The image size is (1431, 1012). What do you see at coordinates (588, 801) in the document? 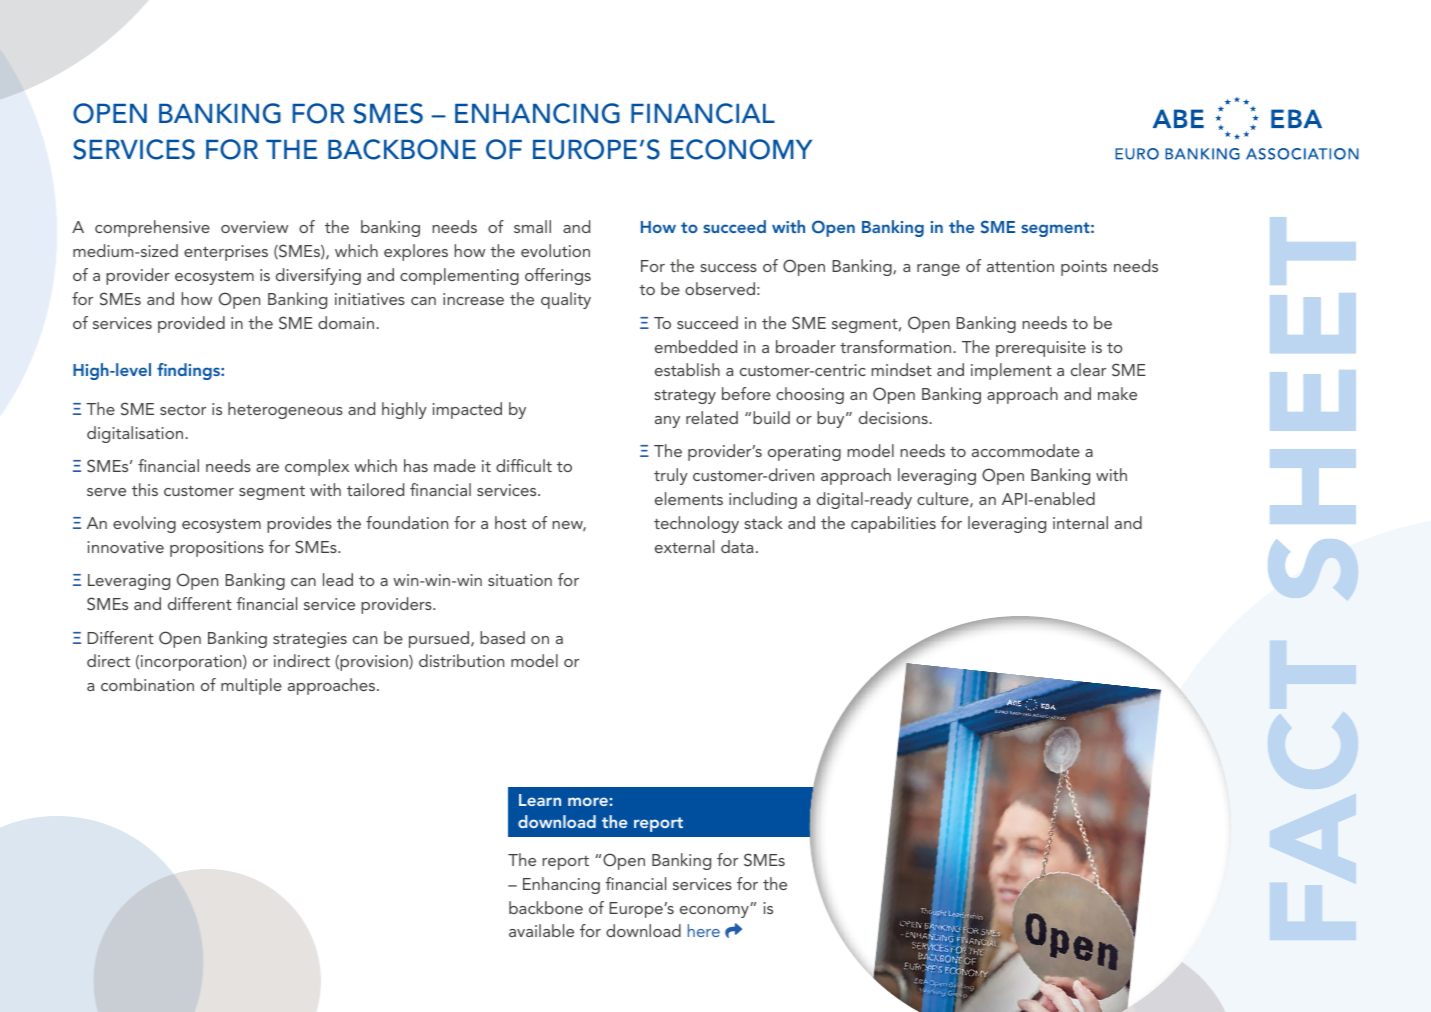
I see `more` at bounding box center [588, 801].
